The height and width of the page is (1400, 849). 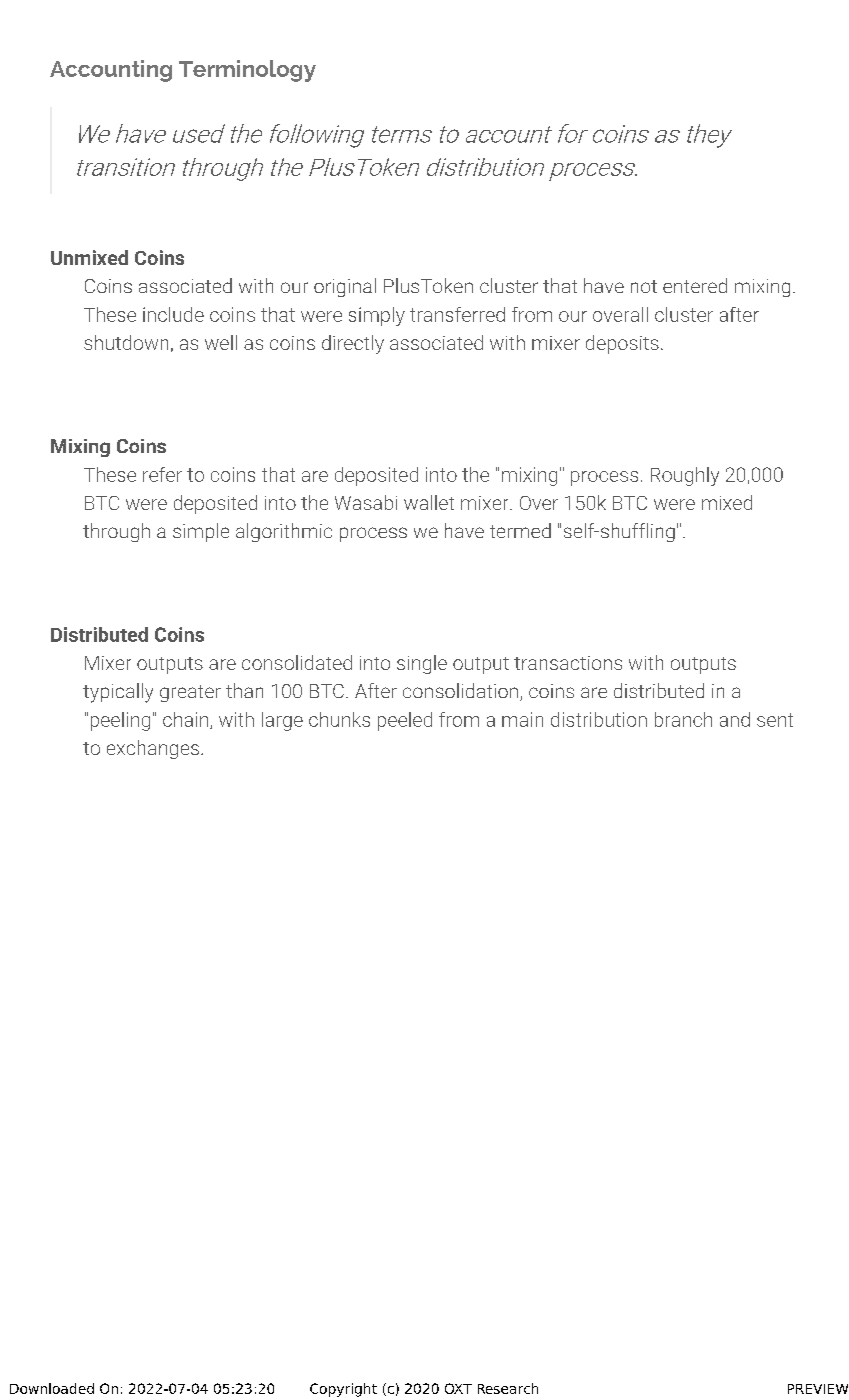 What do you see at coordinates (52, 1388) in the page?
I see `Downloaded` at bounding box center [52, 1388].
